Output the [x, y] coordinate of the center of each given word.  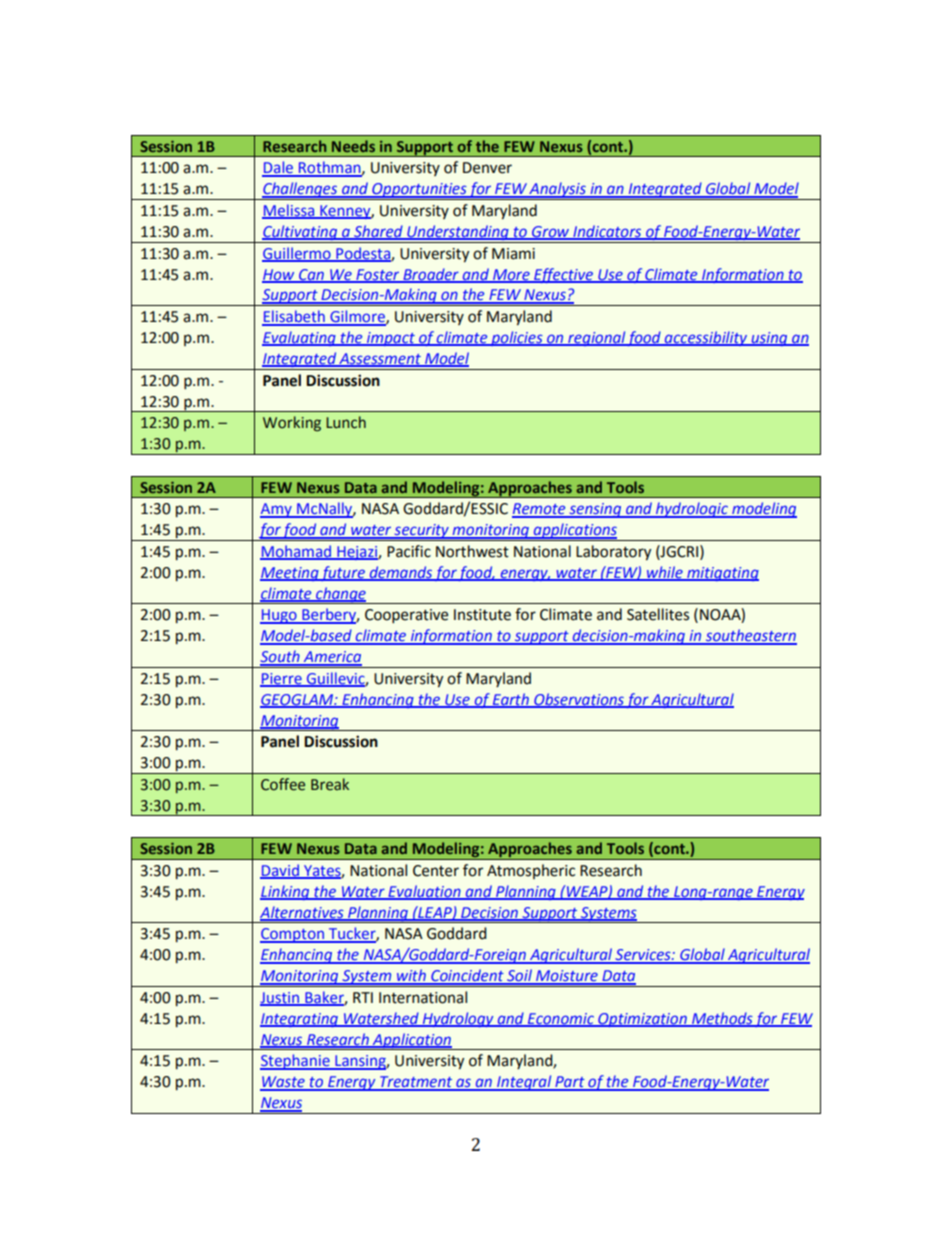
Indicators [607, 232]
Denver [487, 168]
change [341, 595]
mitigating [722, 574]
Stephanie [296, 1062]
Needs [353, 146]
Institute [482, 615]
